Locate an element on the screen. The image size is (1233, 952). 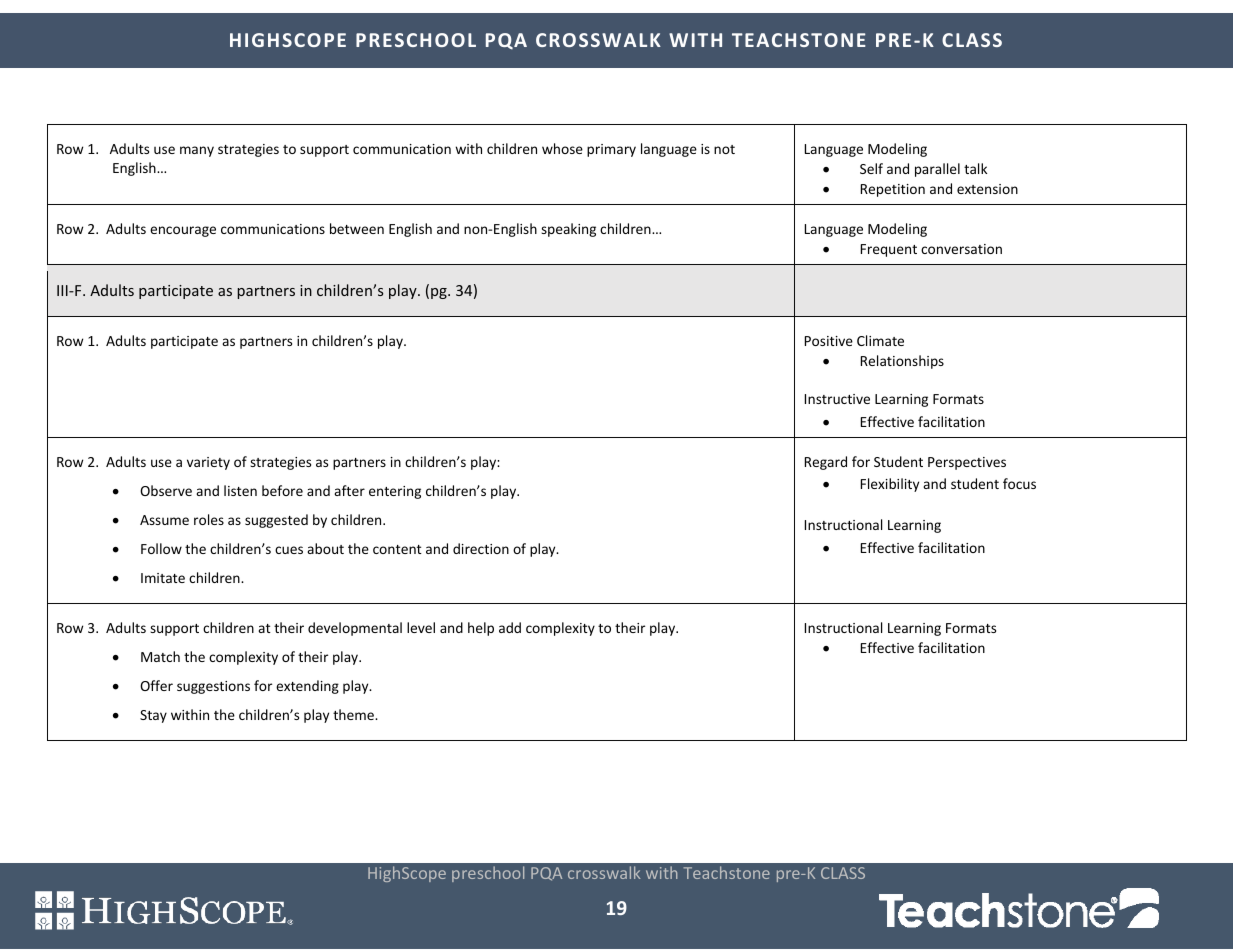
direction is located at coordinates (481, 548).
